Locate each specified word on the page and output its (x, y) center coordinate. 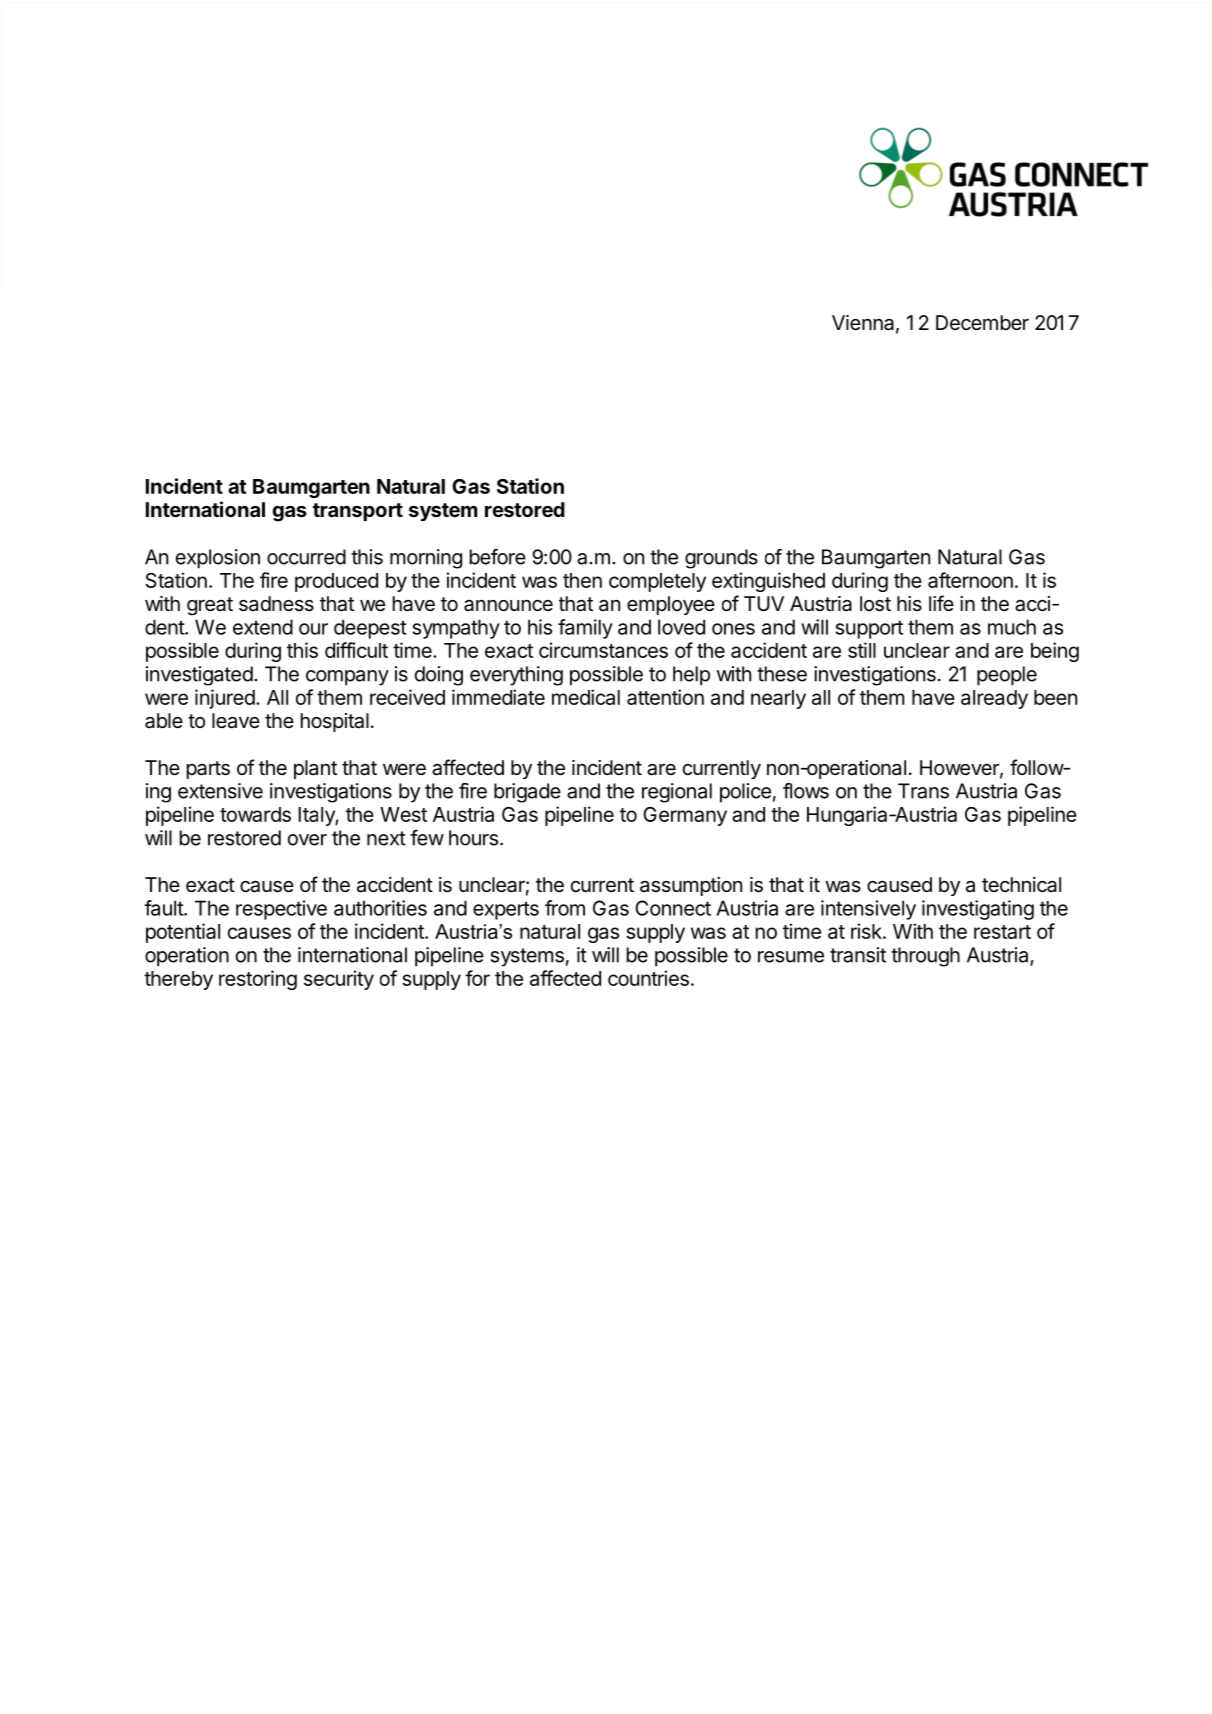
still (862, 650)
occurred (306, 557)
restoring (258, 980)
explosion (218, 559)
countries (648, 978)
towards (255, 814)
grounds (721, 559)
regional (677, 793)
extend (263, 627)
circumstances (603, 650)
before (498, 557)
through (925, 957)
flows (806, 791)
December (982, 323)
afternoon (970, 580)
